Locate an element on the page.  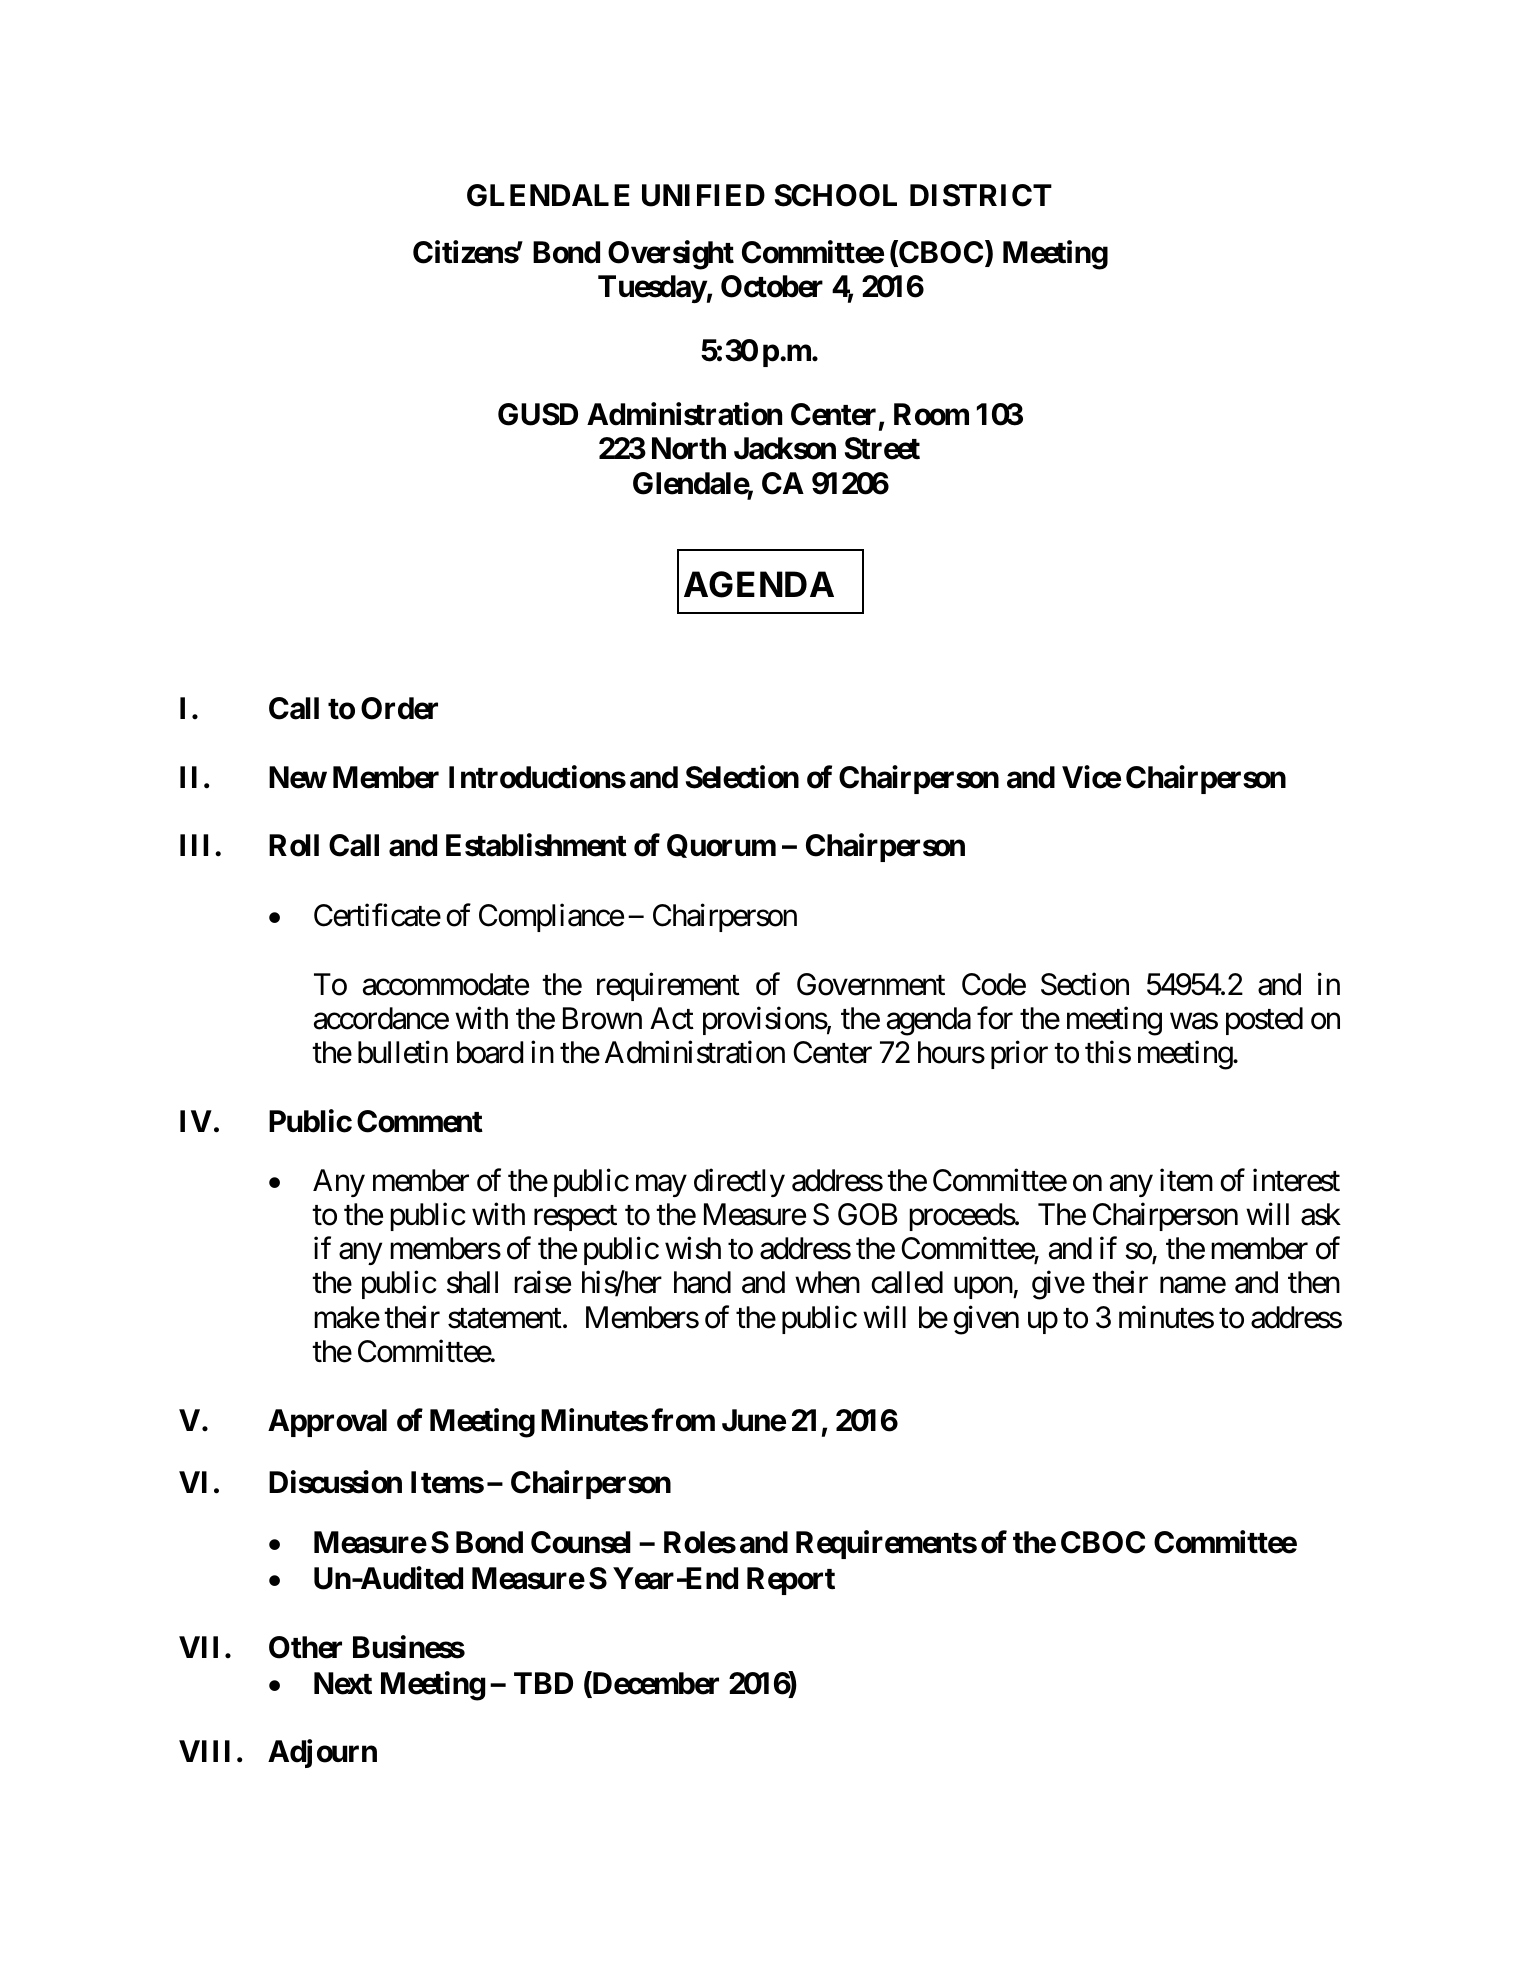
October is located at coordinates (772, 286).
